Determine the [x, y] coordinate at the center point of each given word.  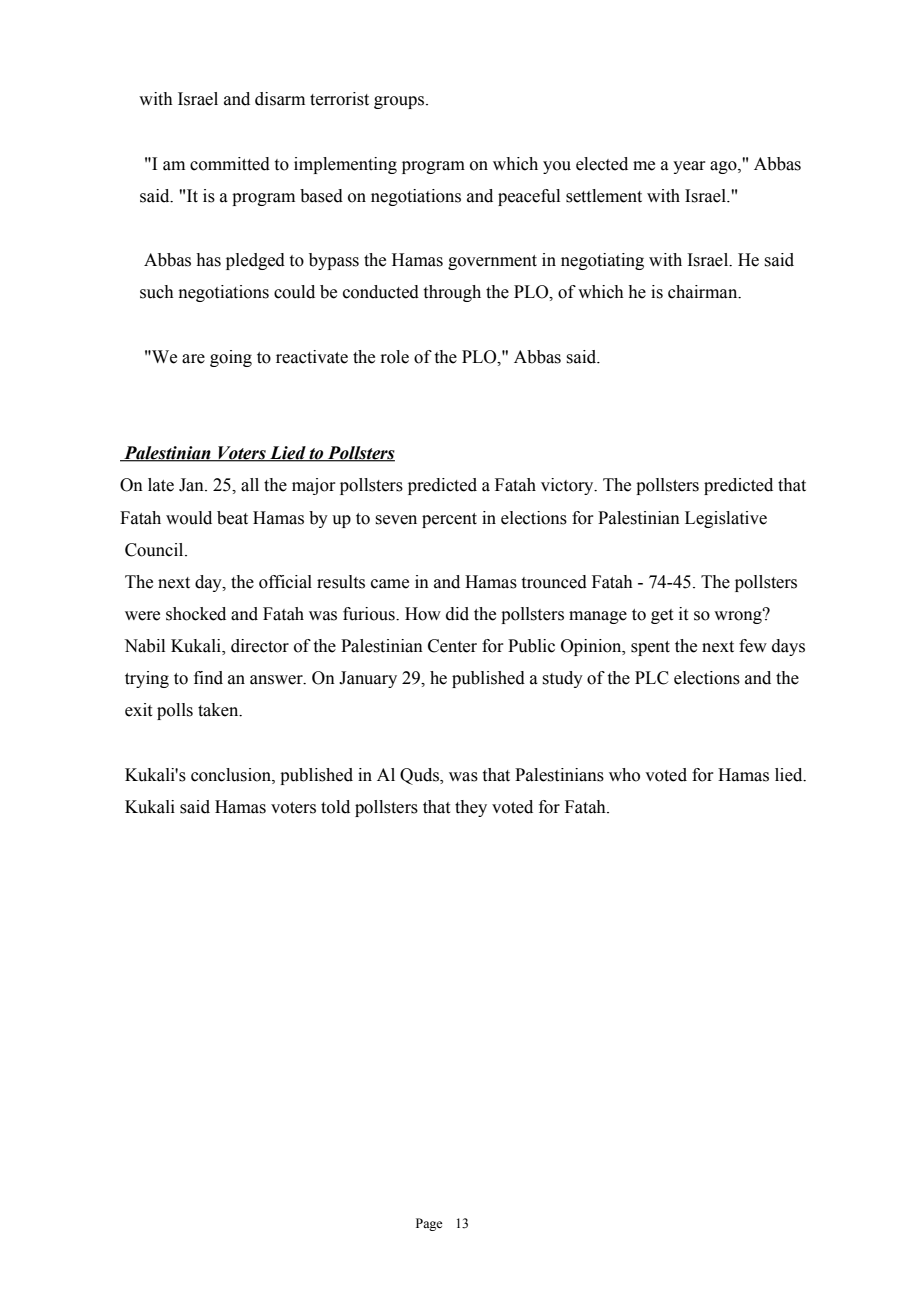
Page [429, 1224]
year [689, 167]
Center [452, 646]
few [753, 646]
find [208, 678]
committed [230, 164]
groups [399, 102]
